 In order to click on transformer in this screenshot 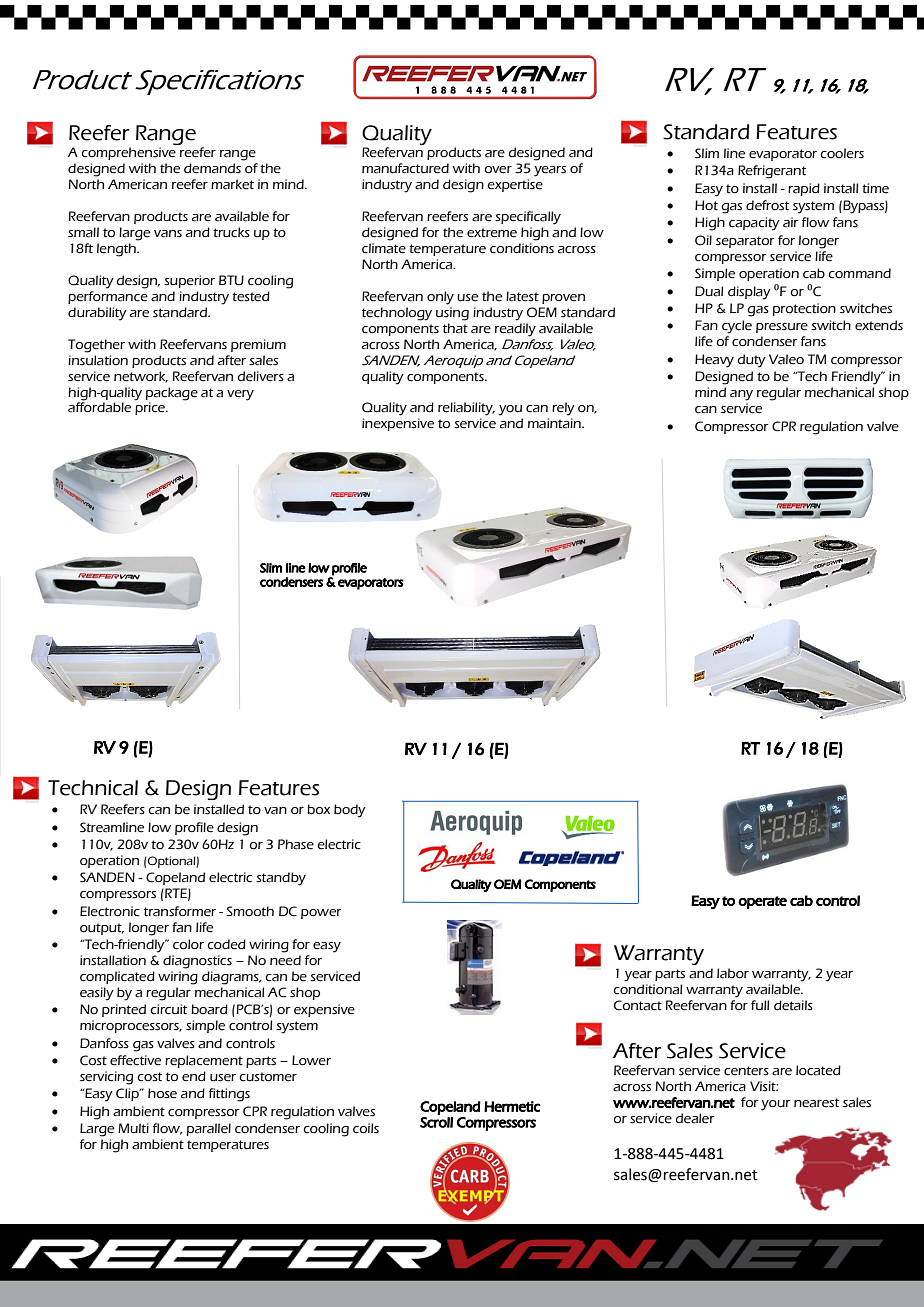, I will do `click(180, 911)`.
